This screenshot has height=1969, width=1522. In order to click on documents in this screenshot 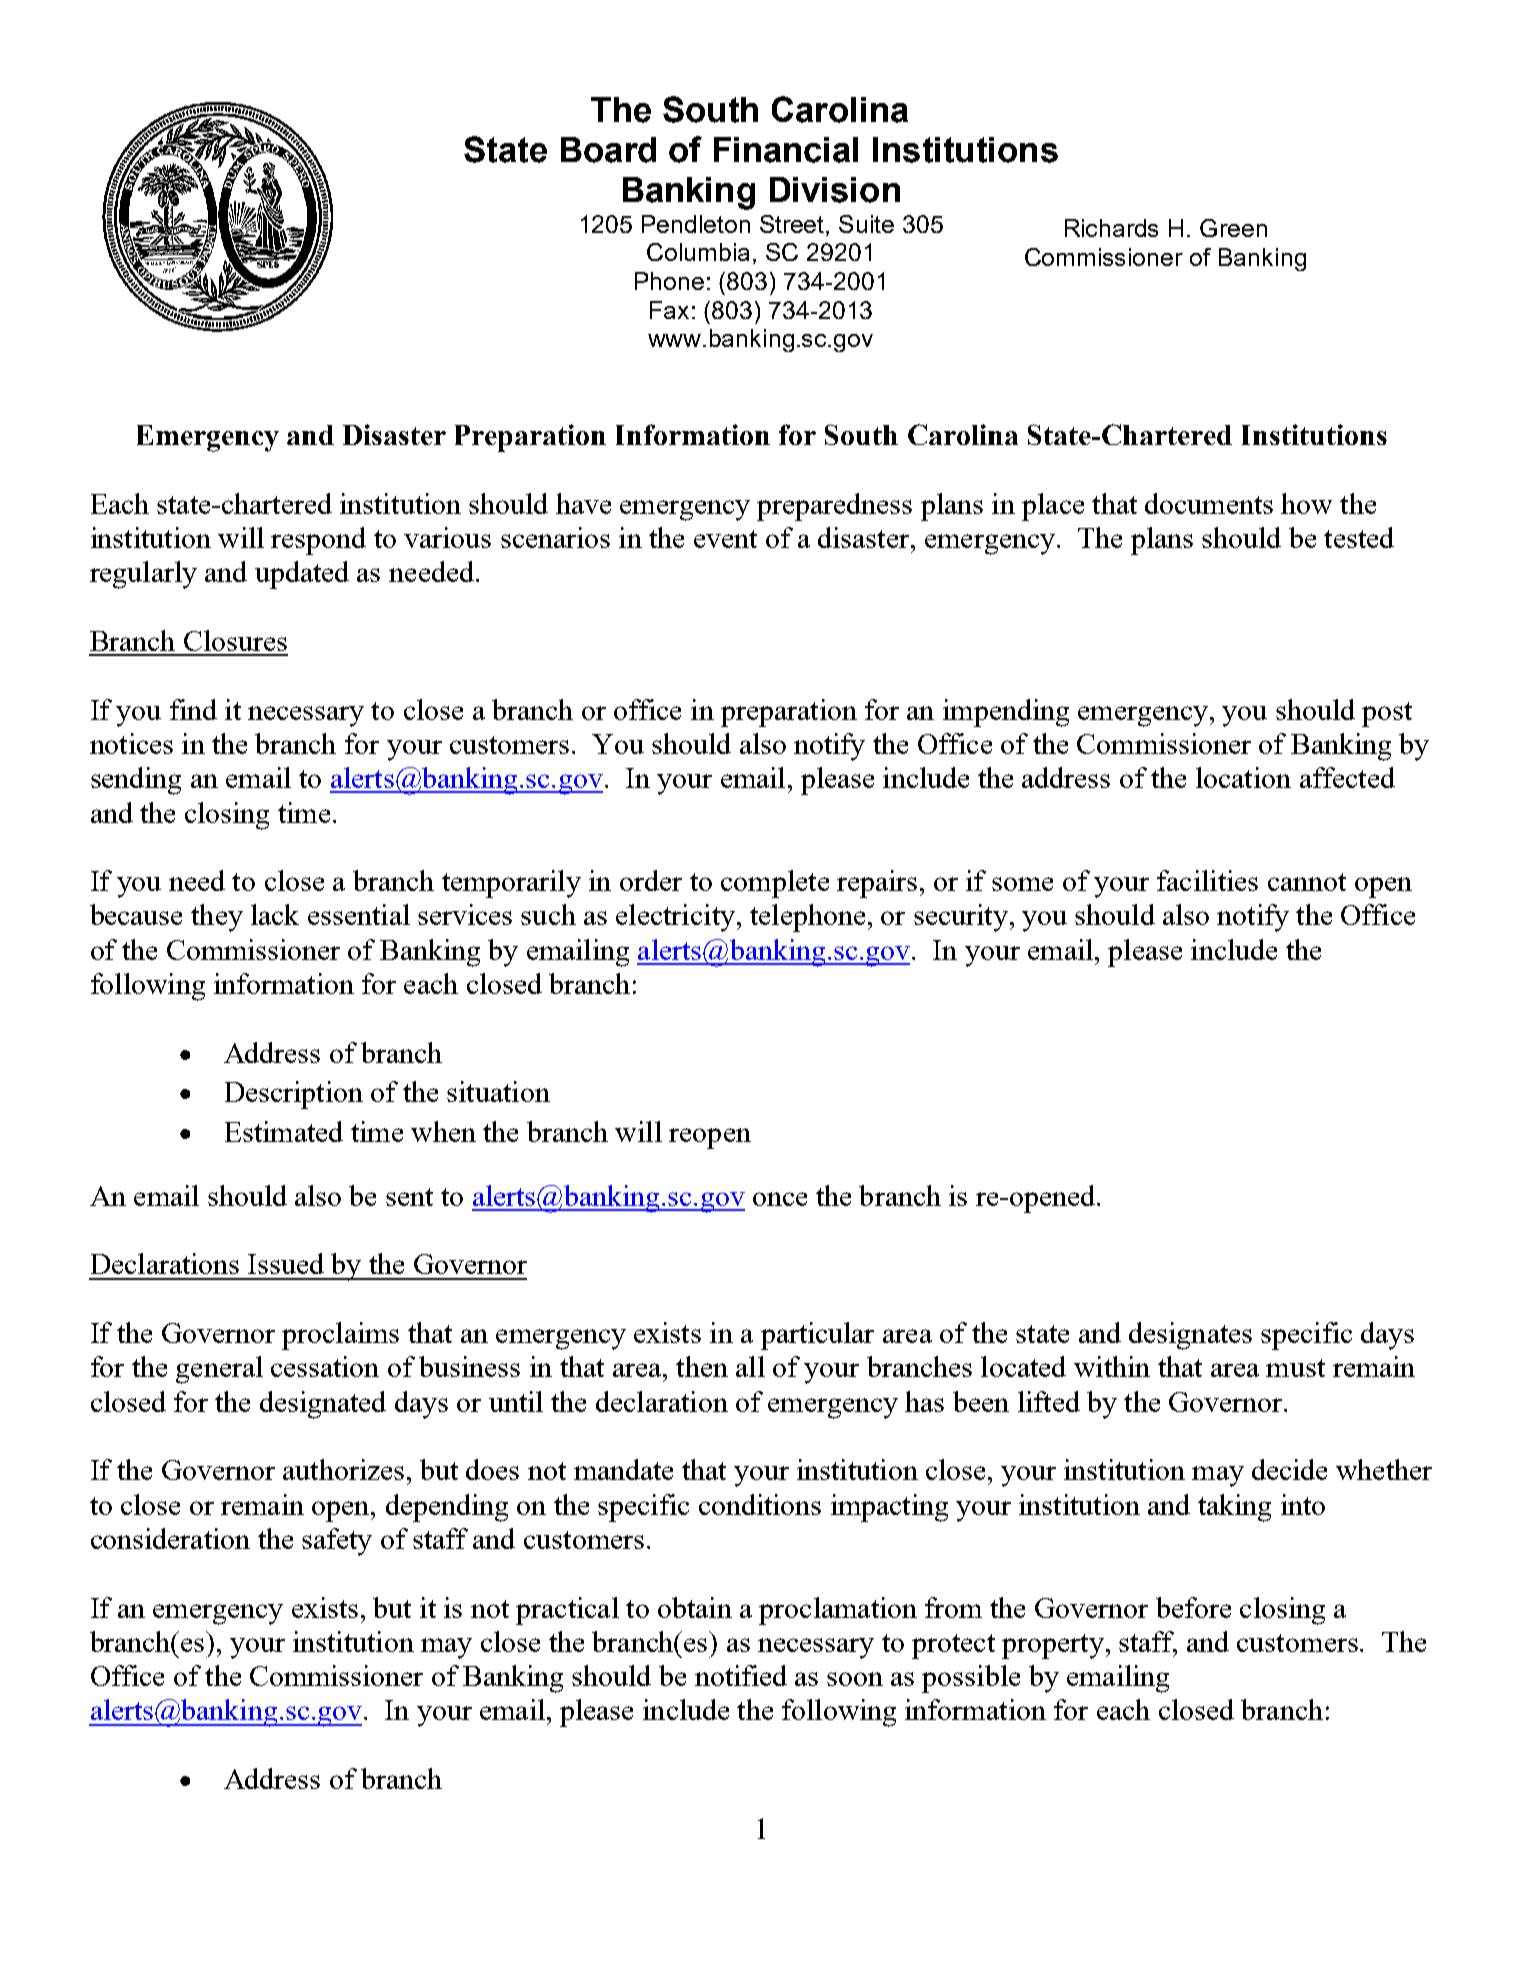, I will do `click(1209, 503)`.
